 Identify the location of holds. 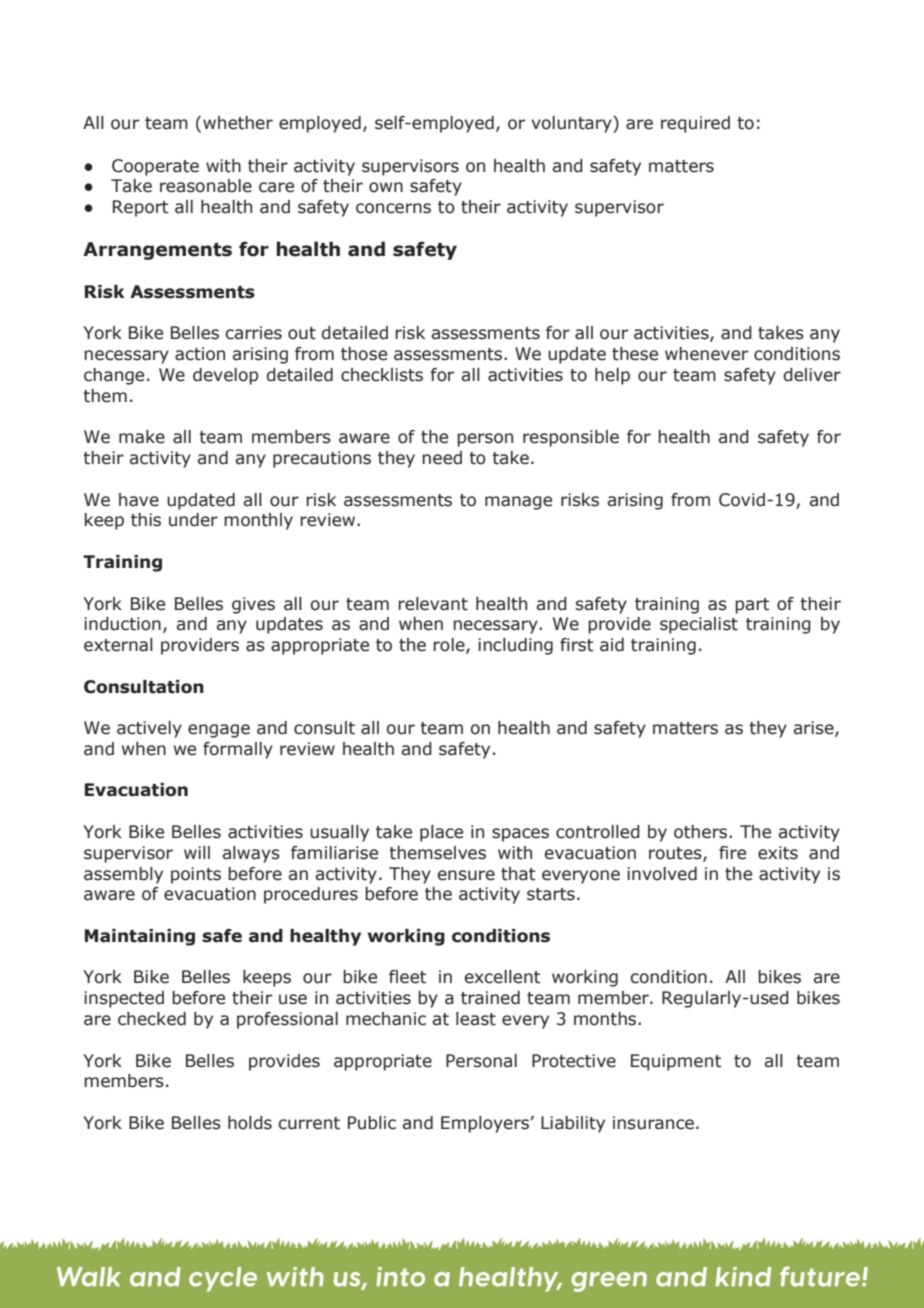
(250, 1123).
